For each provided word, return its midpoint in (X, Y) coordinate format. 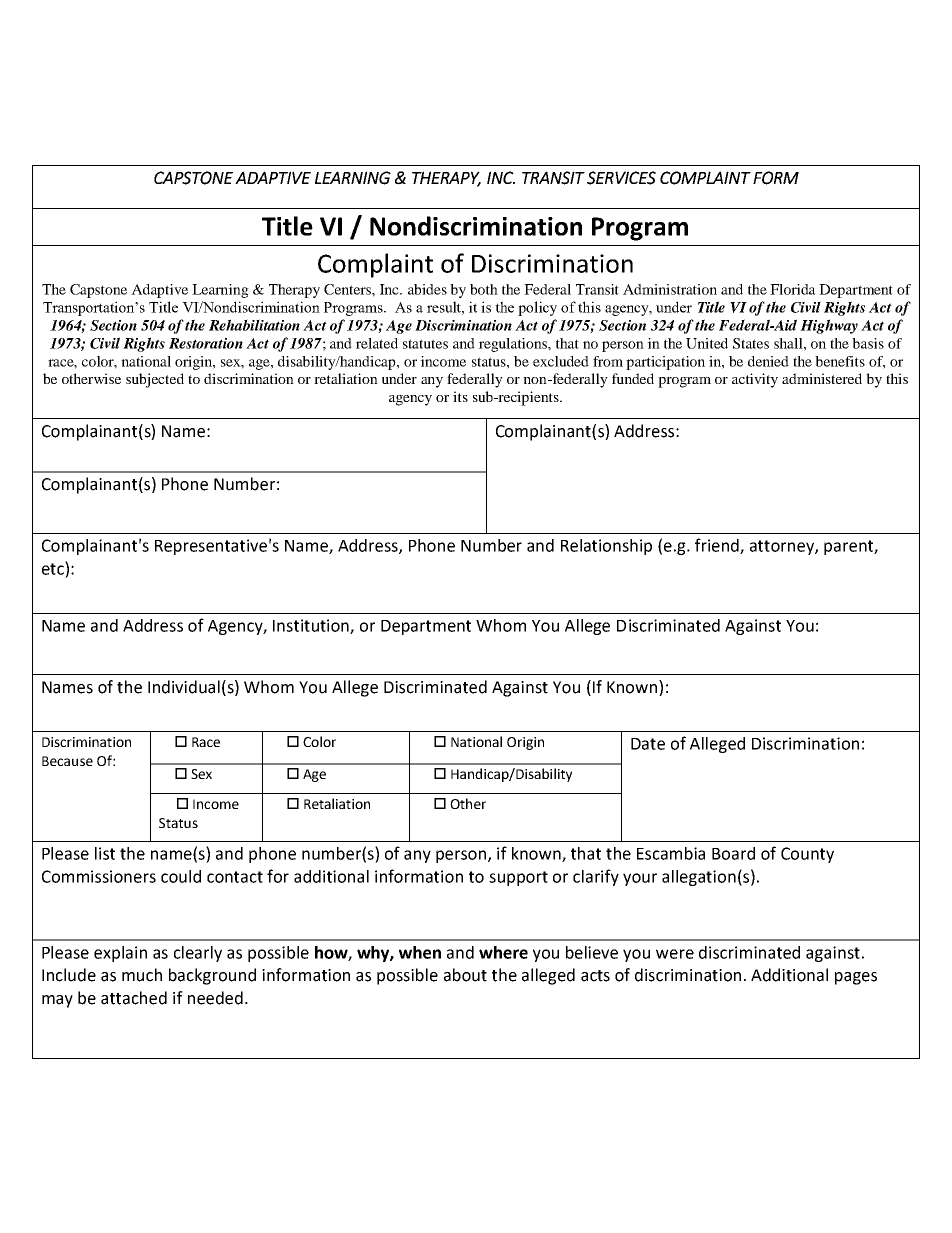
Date (648, 744)
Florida (793, 289)
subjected (155, 380)
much (142, 975)
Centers (348, 289)
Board (733, 853)
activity (755, 380)
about (465, 975)
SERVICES (621, 178)
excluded (561, 361)
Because (67, 761)
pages (856, 978)
